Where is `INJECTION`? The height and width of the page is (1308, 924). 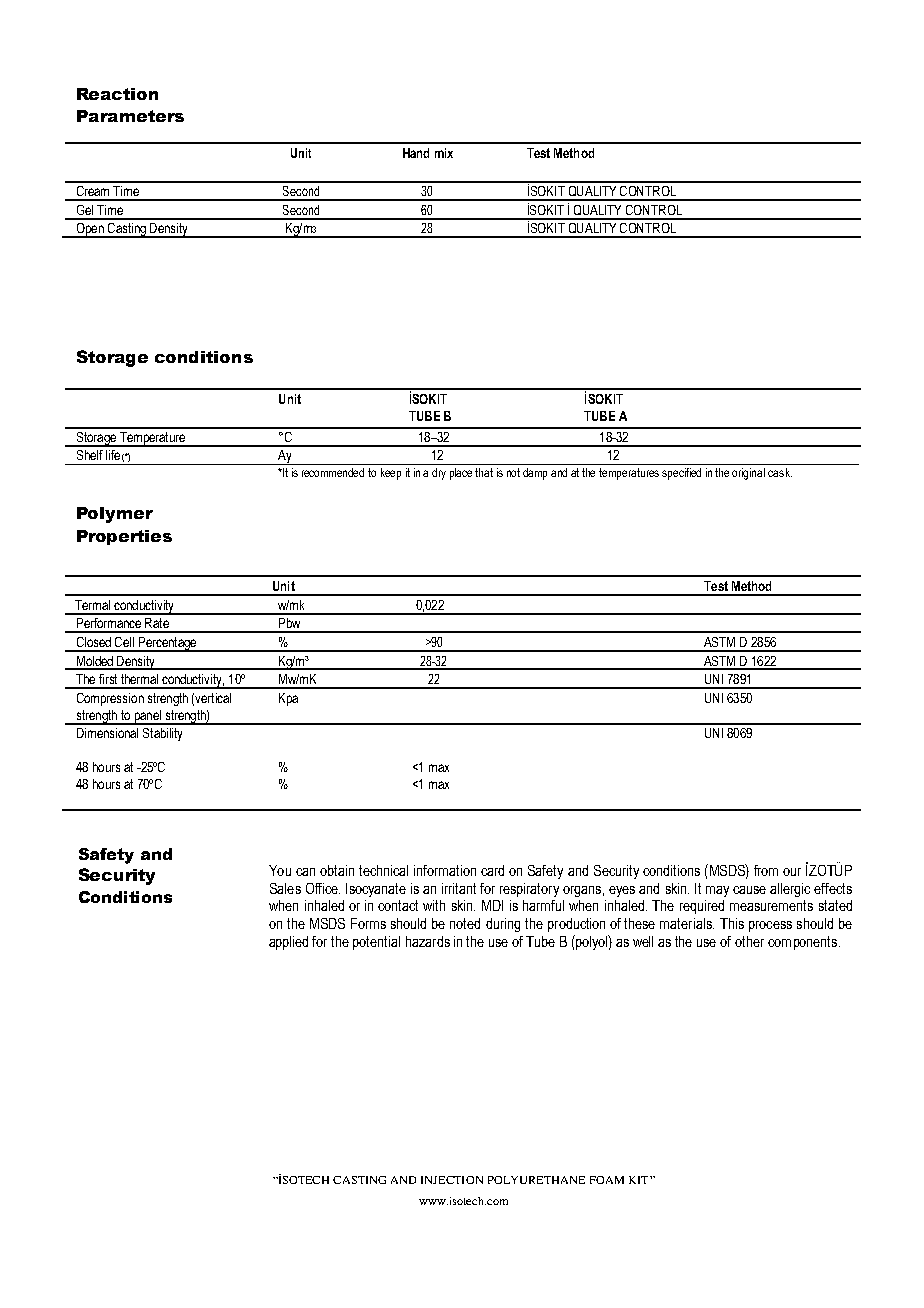
INJECTION is located at coordinates (452, 1180).
